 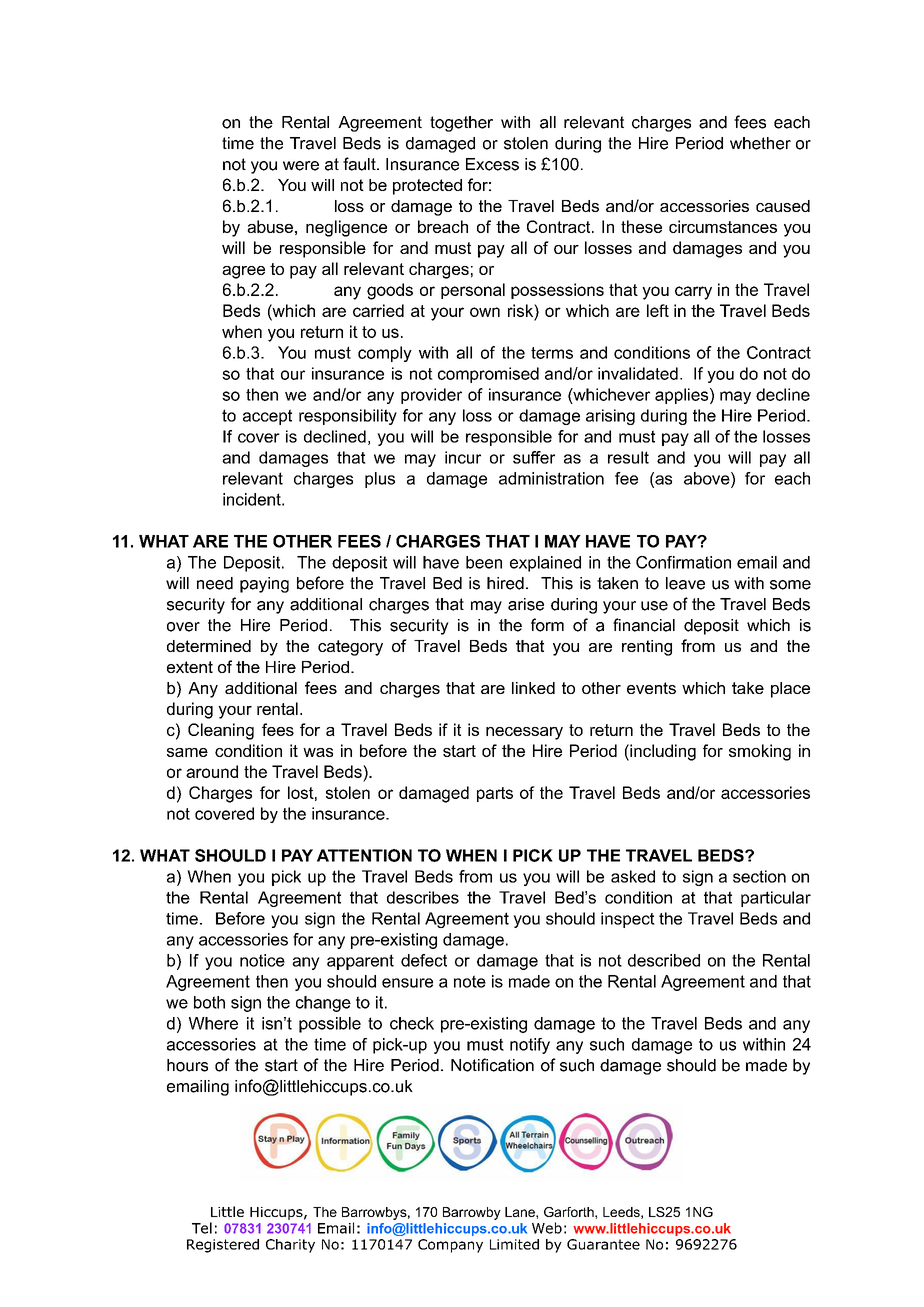 I want to click on accept, so click(x=267, y=417).
